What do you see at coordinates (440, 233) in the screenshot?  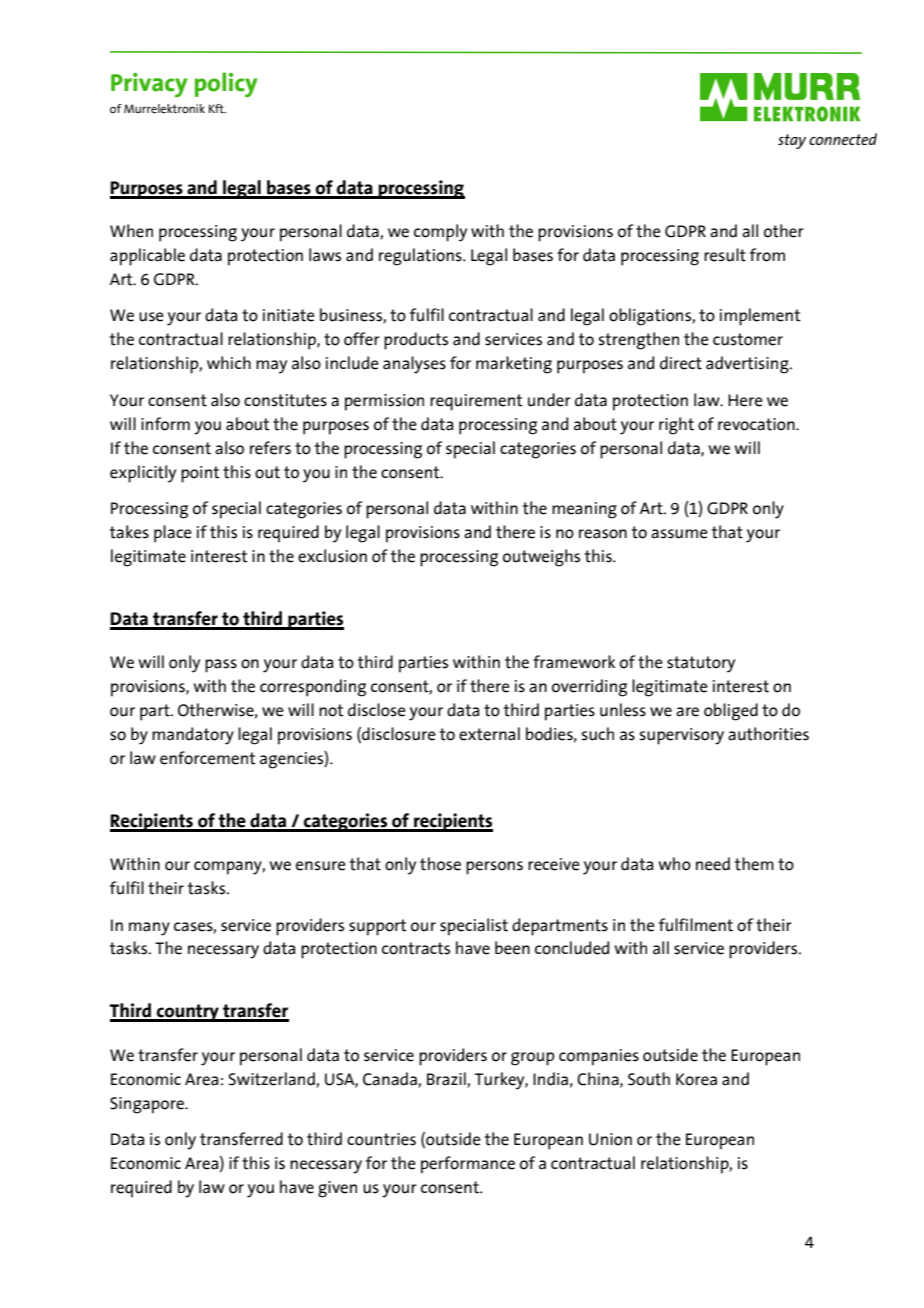 I see `comply` at bounding box center [440, 233].
